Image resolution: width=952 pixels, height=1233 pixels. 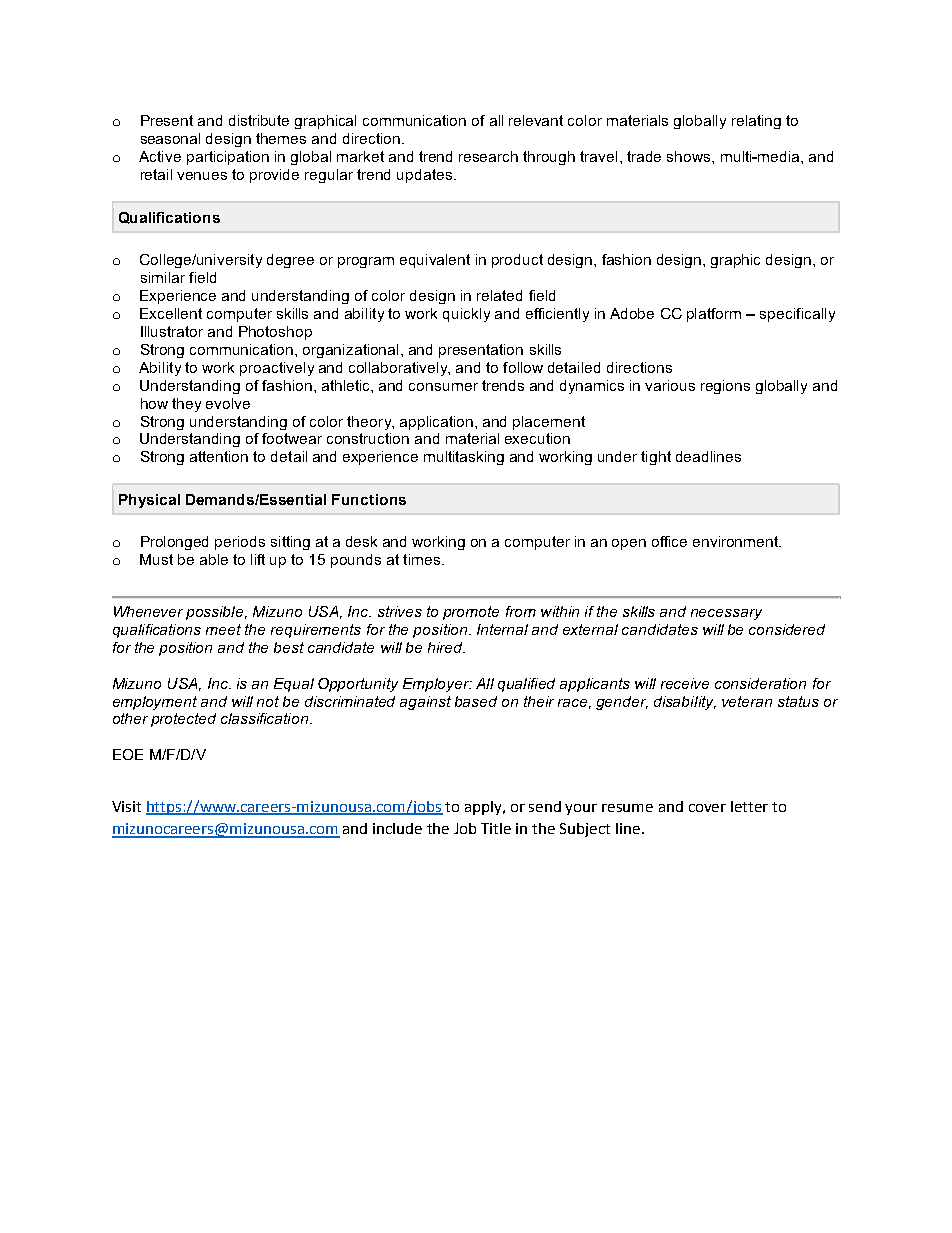 I want to click on shows, so click(x=690, y=156).
